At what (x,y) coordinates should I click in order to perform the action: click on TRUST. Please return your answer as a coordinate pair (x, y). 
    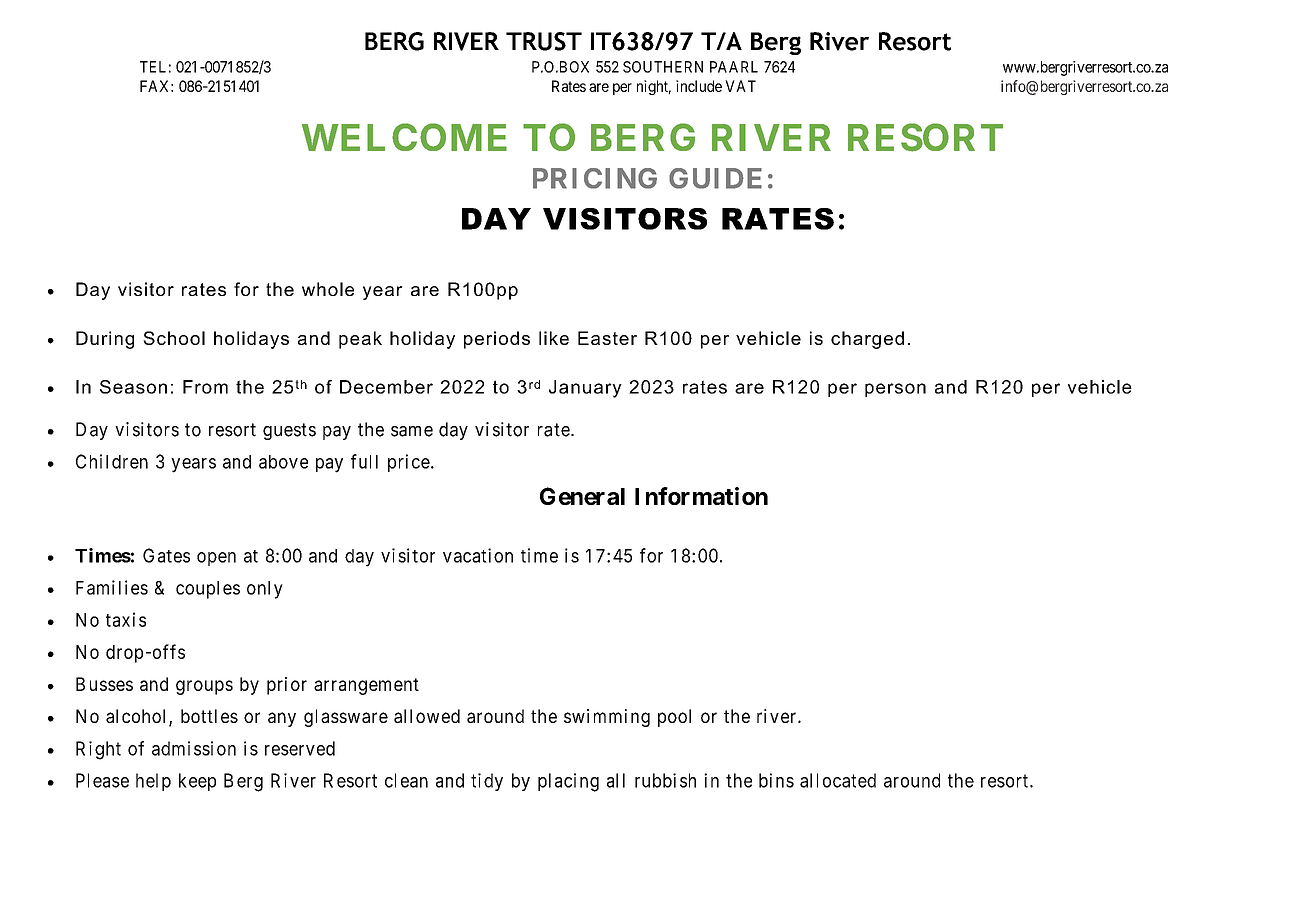
    Looking at the image, I should click on (544, 41).
